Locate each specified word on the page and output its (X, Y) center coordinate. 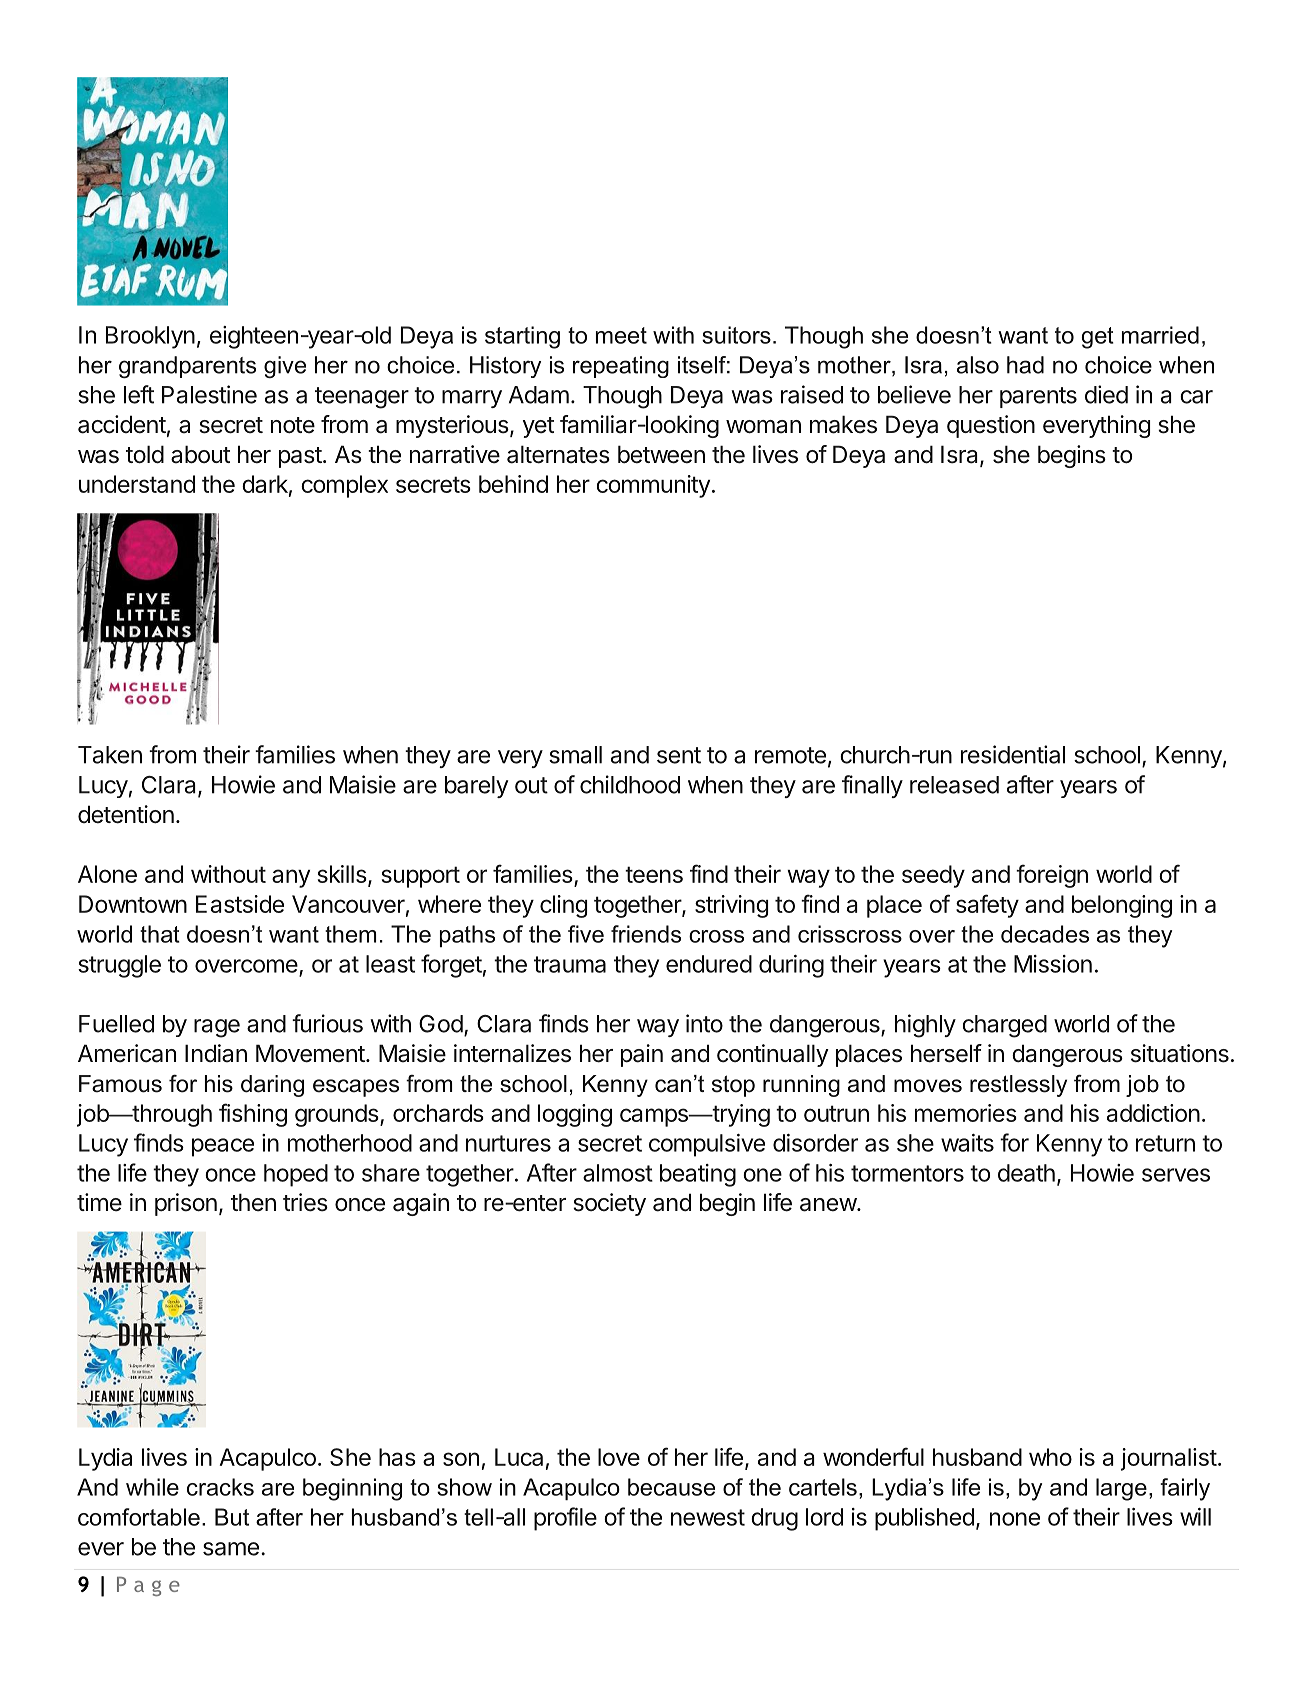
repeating (621, 367)
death (1026, 1173)
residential (1013, 754)
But (232, 1517)
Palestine (209, 394)
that (160, 934)
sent (679, 755)
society (609, 1204)
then (253, 1202)
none (1015, 1519)
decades (1045, 934)
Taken (110, 755)
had (1025, 365)
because (671, 1487)
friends (646, 934)
